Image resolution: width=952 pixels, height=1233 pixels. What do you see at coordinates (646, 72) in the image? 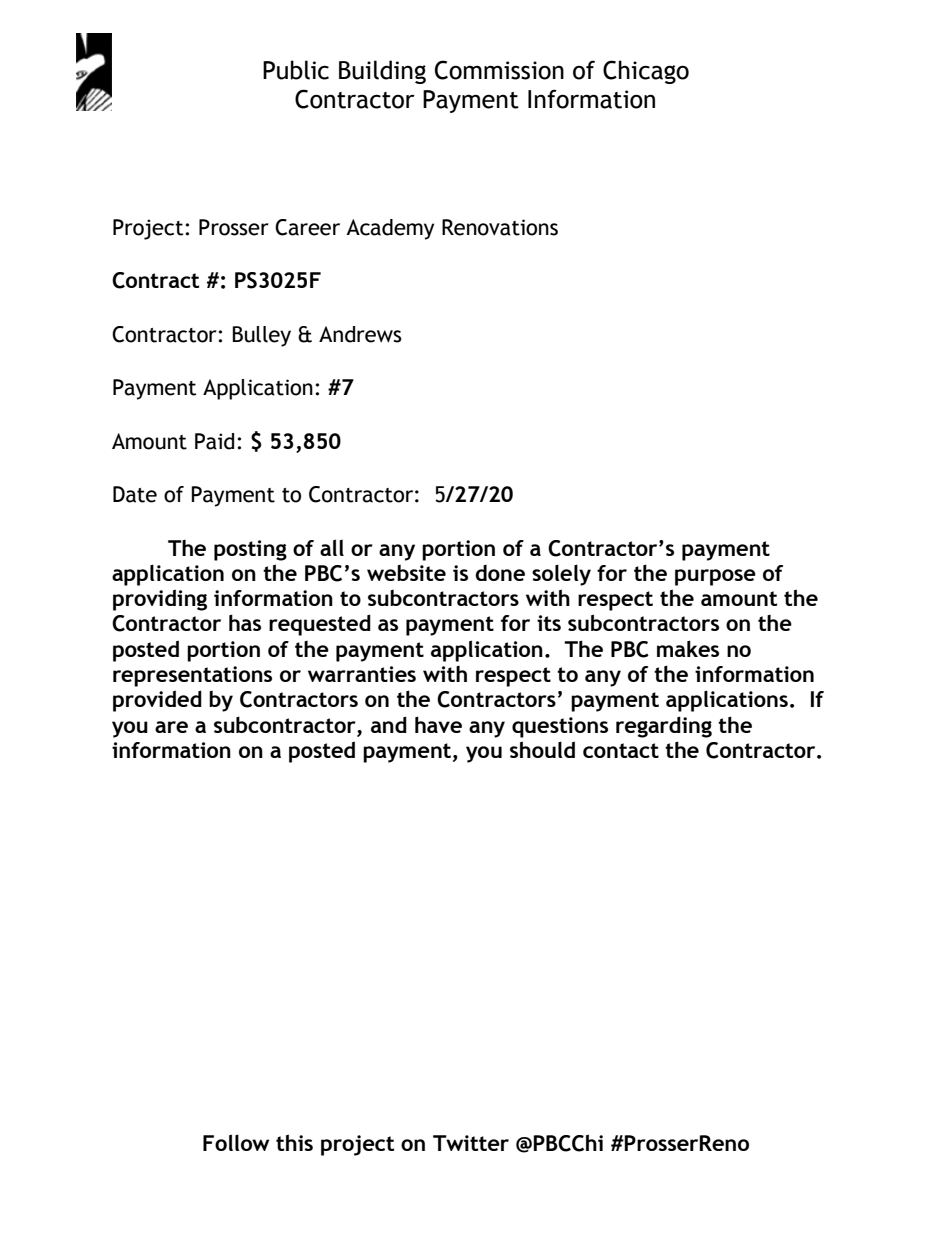
I see `Chicago` at bounding box center [646, 72].
